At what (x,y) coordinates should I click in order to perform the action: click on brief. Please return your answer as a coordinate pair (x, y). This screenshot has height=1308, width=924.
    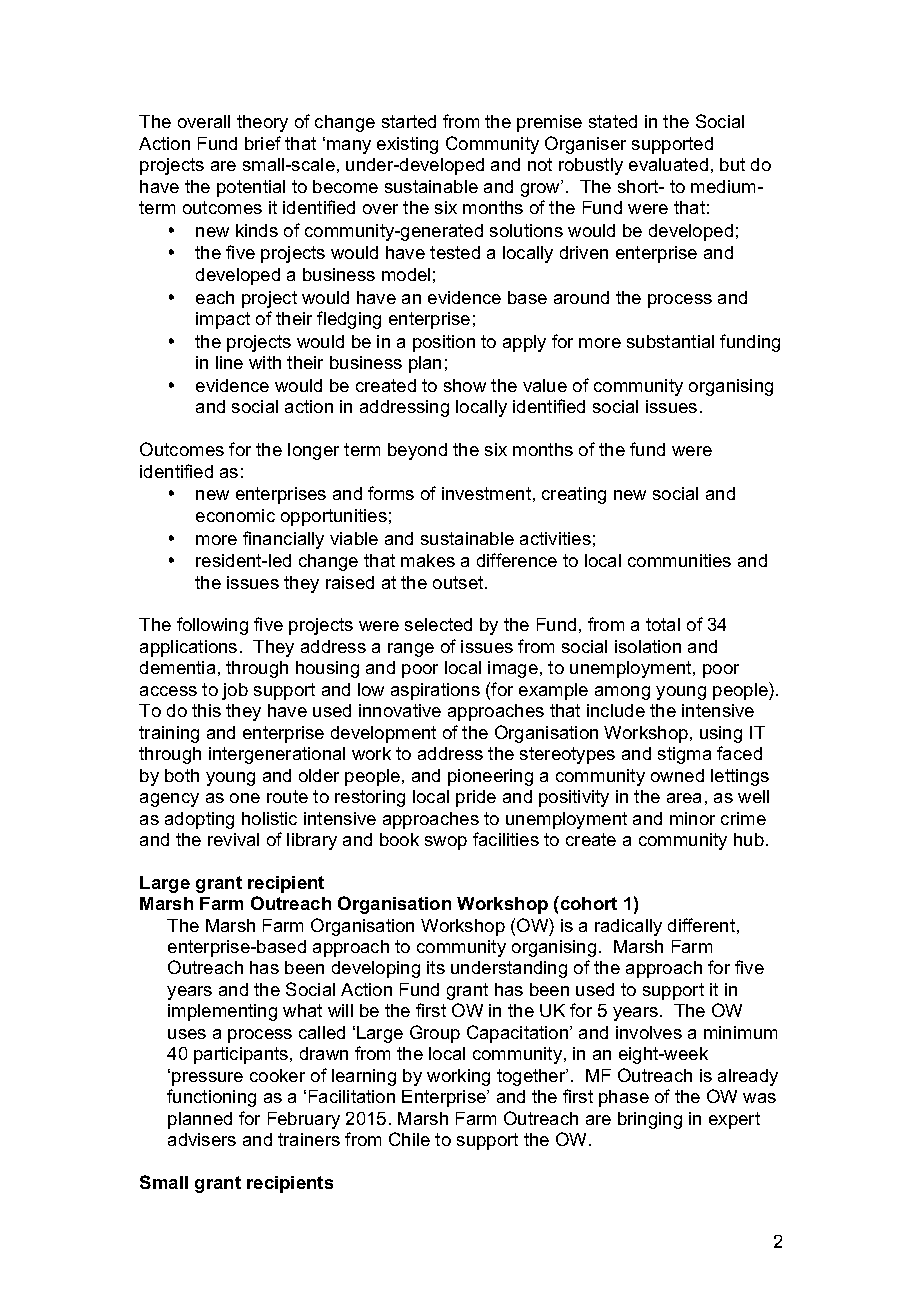
    Looking at the image, I should click on (263, 143).
